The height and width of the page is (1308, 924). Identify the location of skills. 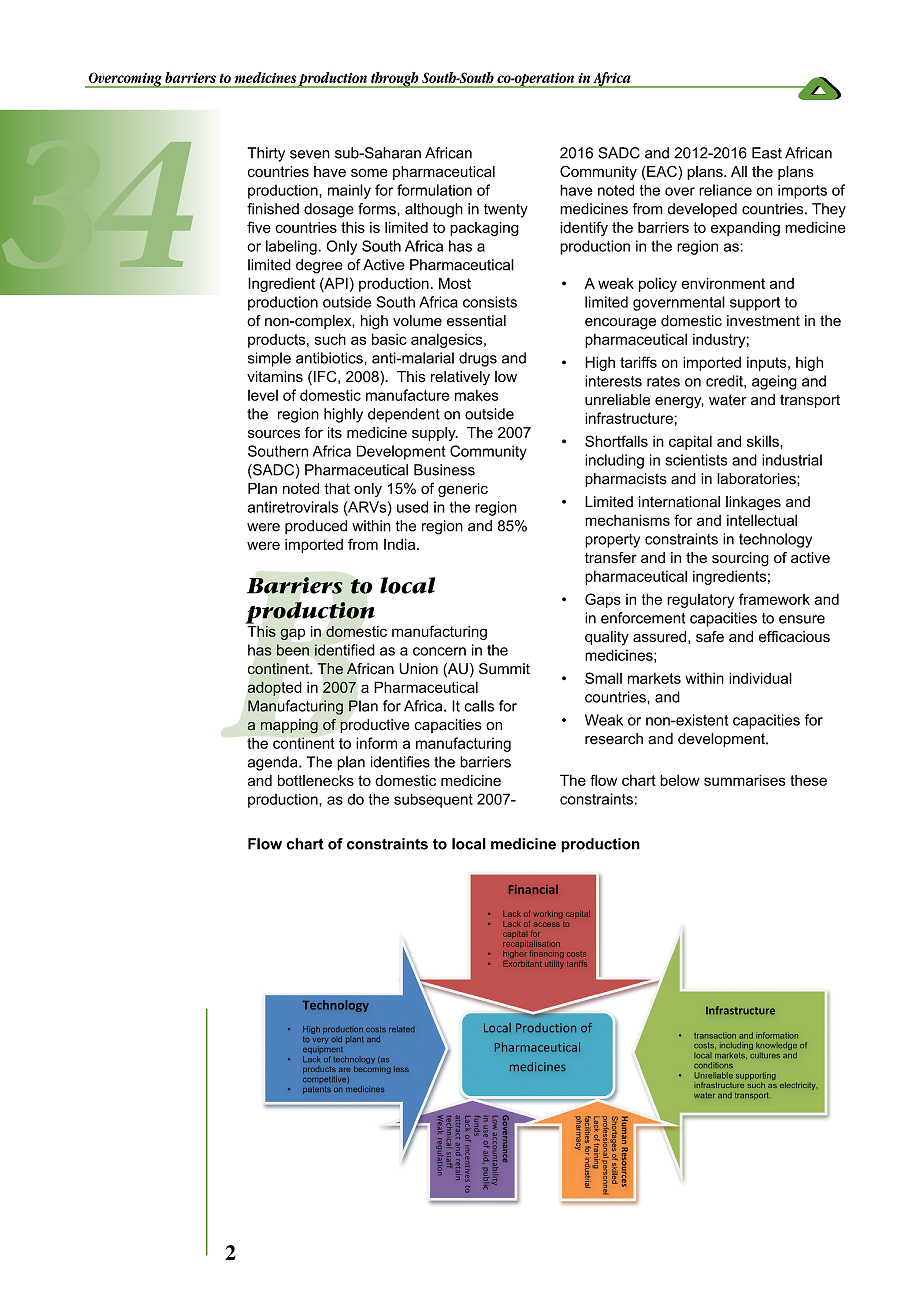
(763, 441).
